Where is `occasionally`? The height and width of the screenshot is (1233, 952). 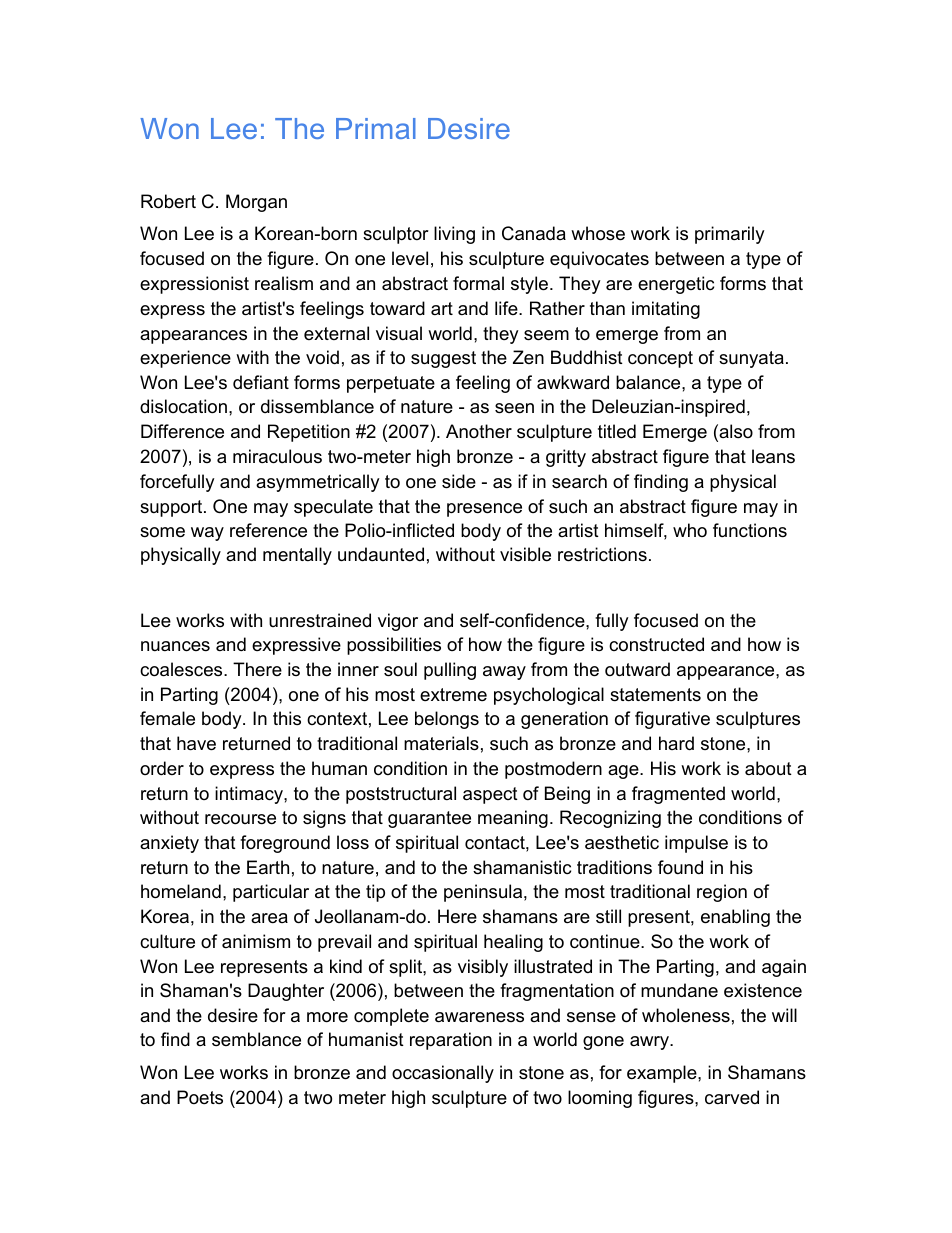 occasionally is located at coordinates (443, 1074).
